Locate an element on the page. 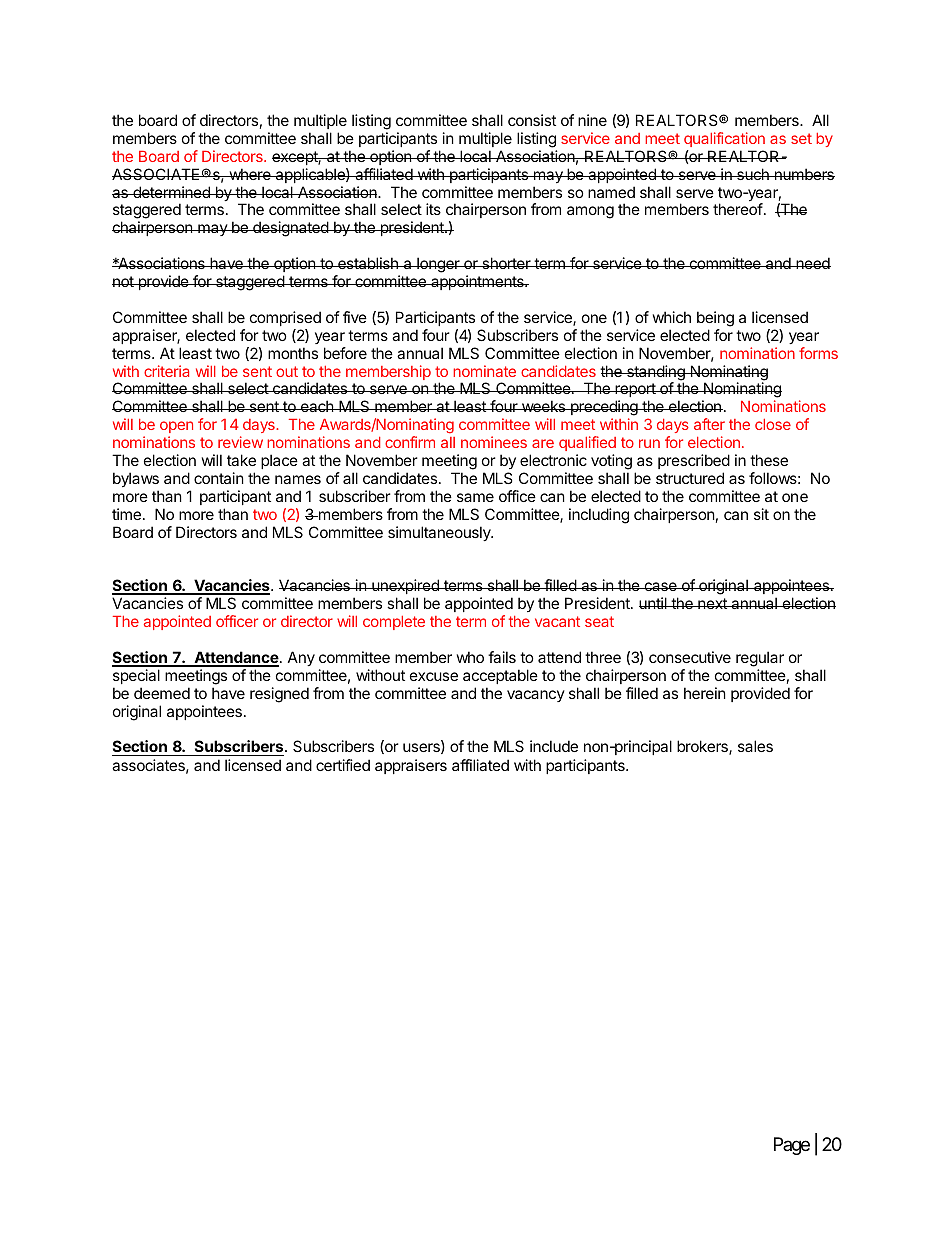 This image has width=952, height=1233. same is located at coordinates (475, 497).
